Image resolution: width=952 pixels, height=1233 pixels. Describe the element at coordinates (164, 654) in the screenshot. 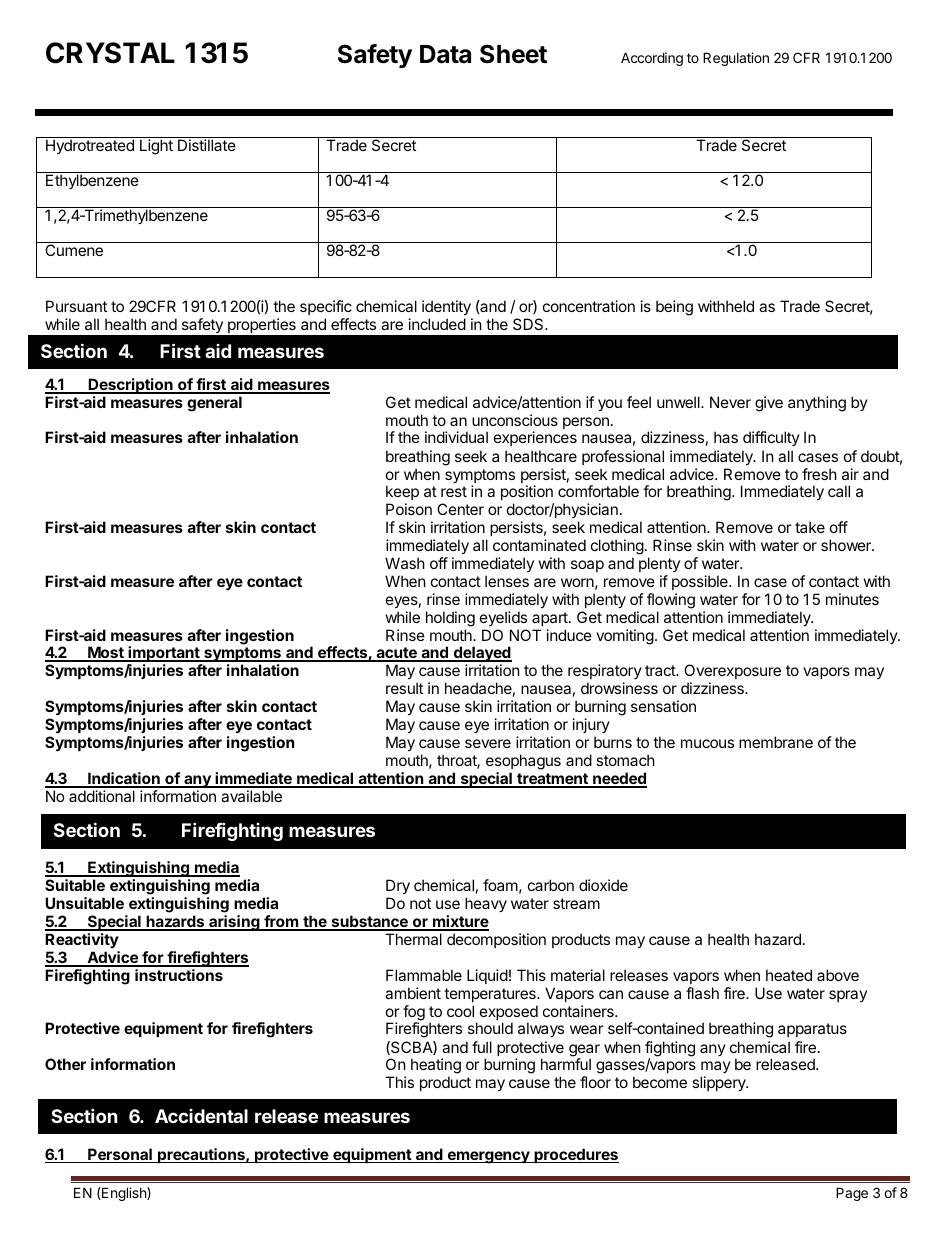

I see `important` at that location.
